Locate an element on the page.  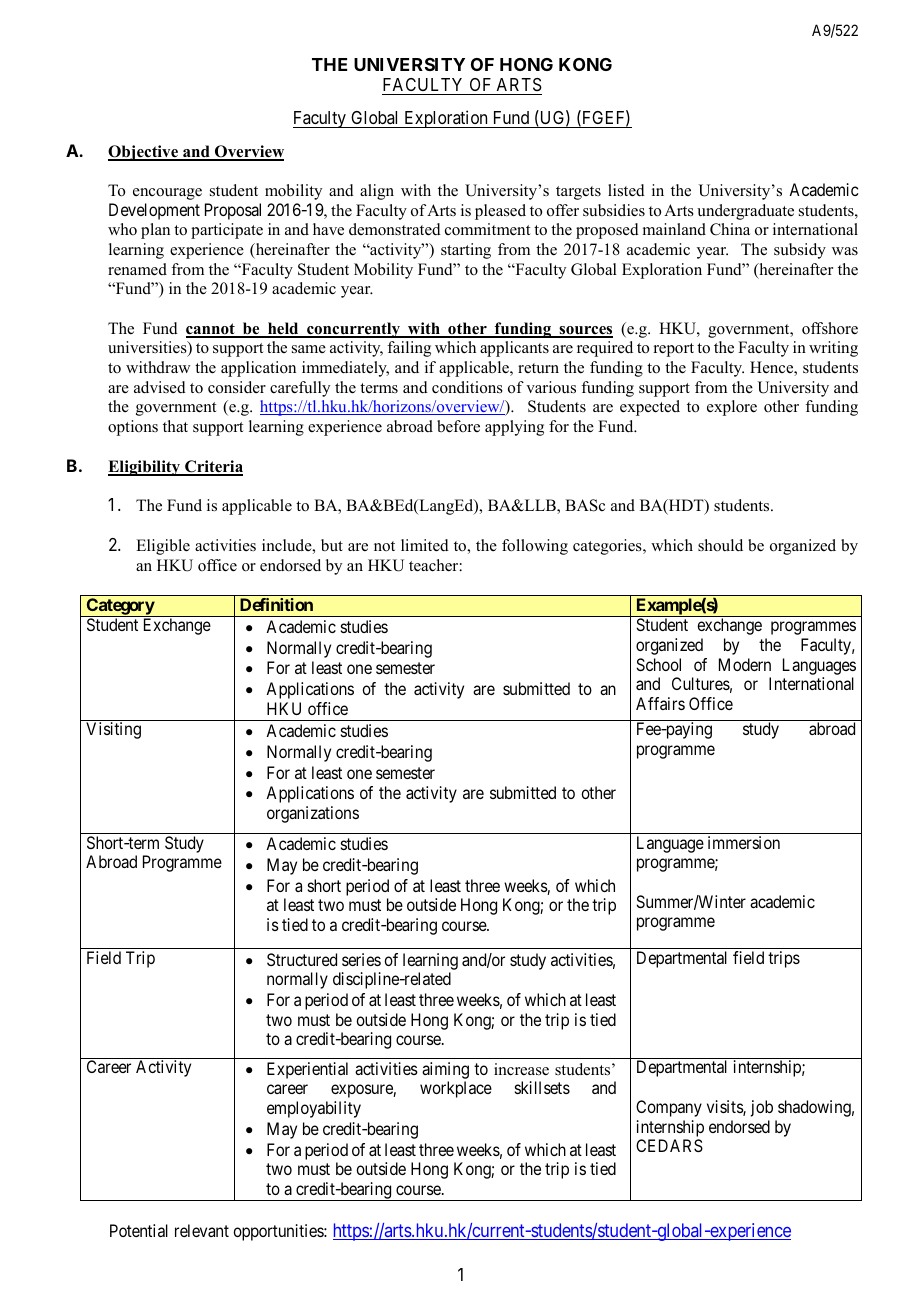
explore is located at coordinates (732, 408).
